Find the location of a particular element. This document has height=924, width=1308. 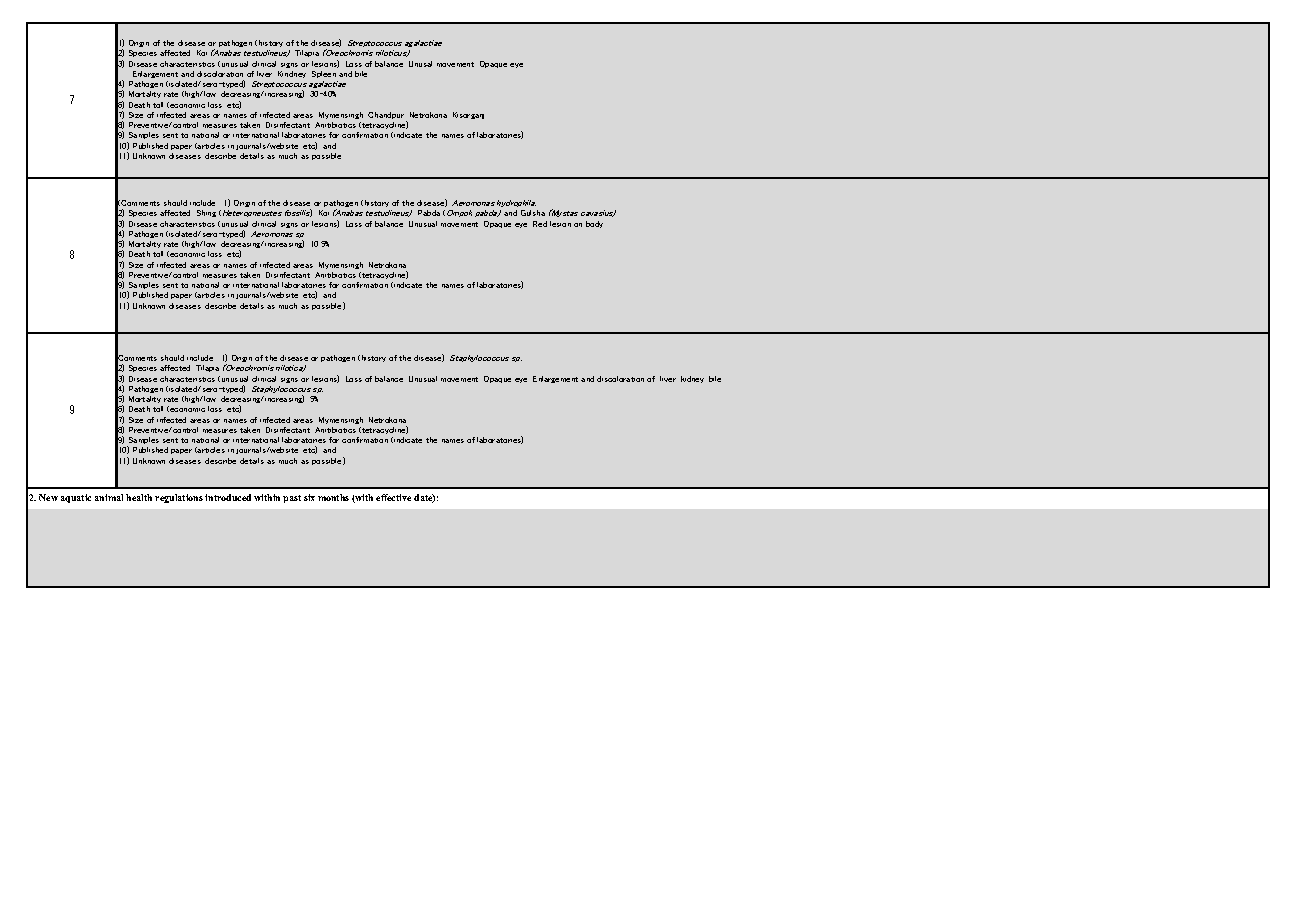

Spleen is located at coordinates (324, 74).
